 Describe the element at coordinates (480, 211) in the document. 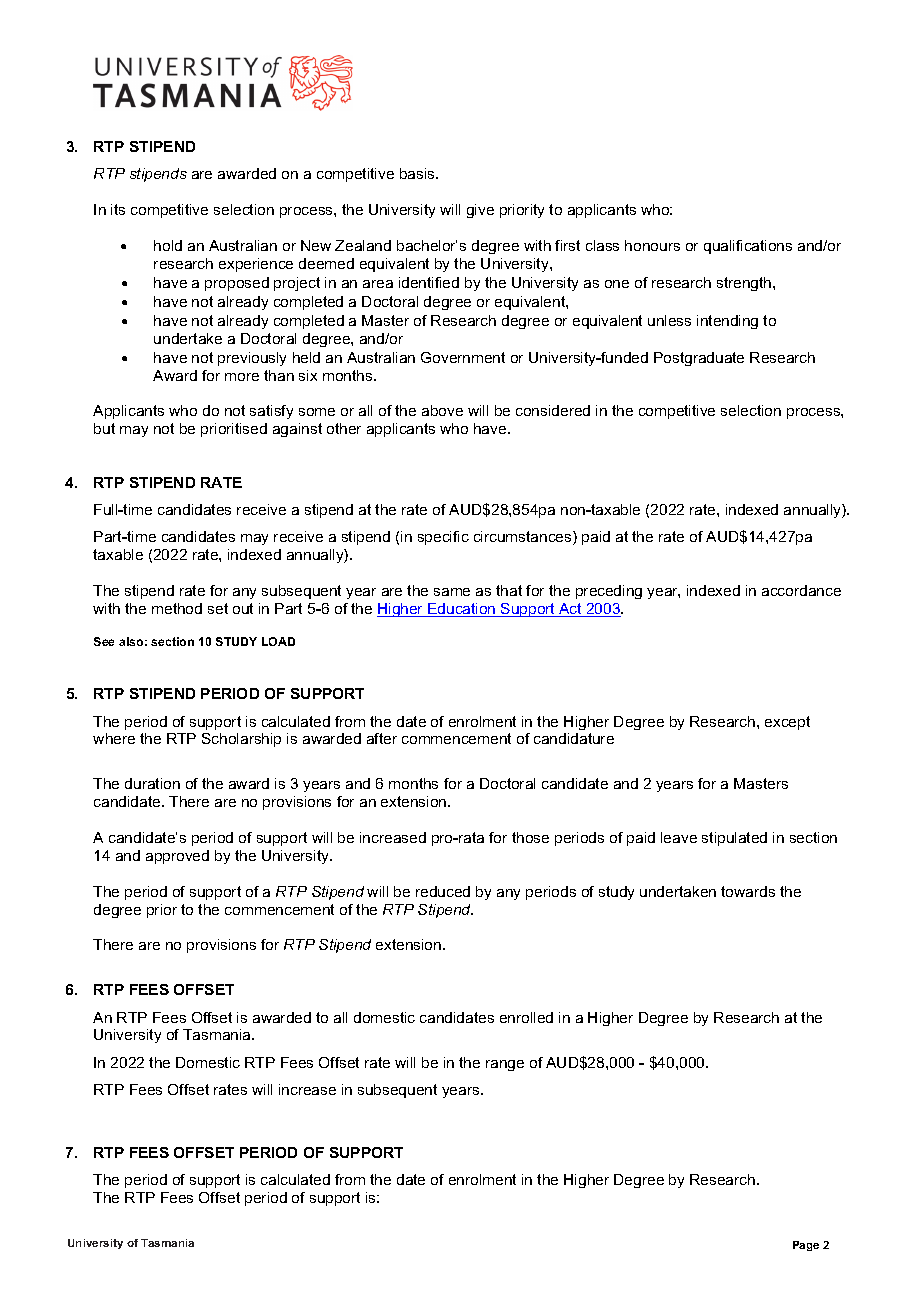

I see `give` at that location.
